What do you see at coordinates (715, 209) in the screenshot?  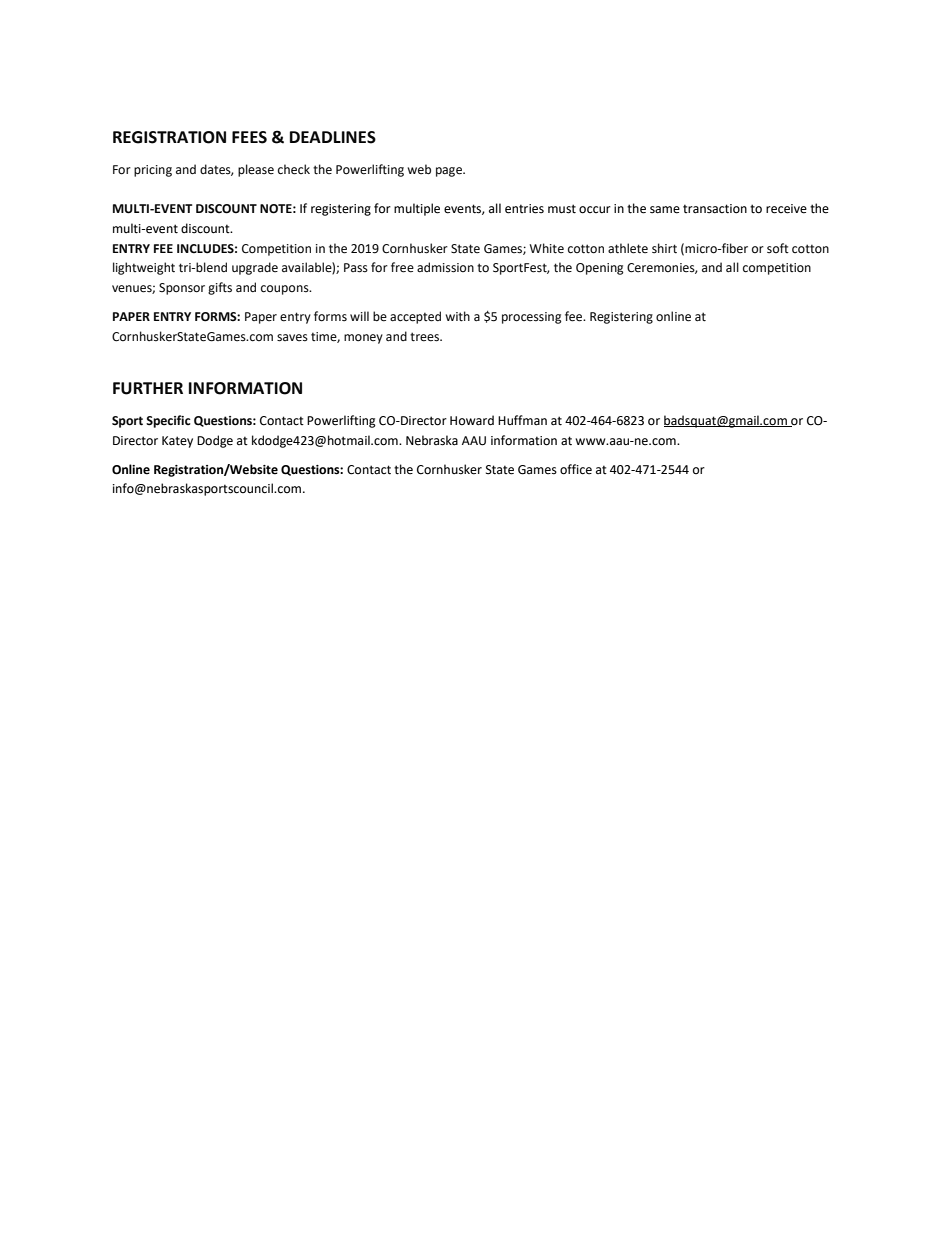 I see `transaction` at bounding box center [715, 209].
